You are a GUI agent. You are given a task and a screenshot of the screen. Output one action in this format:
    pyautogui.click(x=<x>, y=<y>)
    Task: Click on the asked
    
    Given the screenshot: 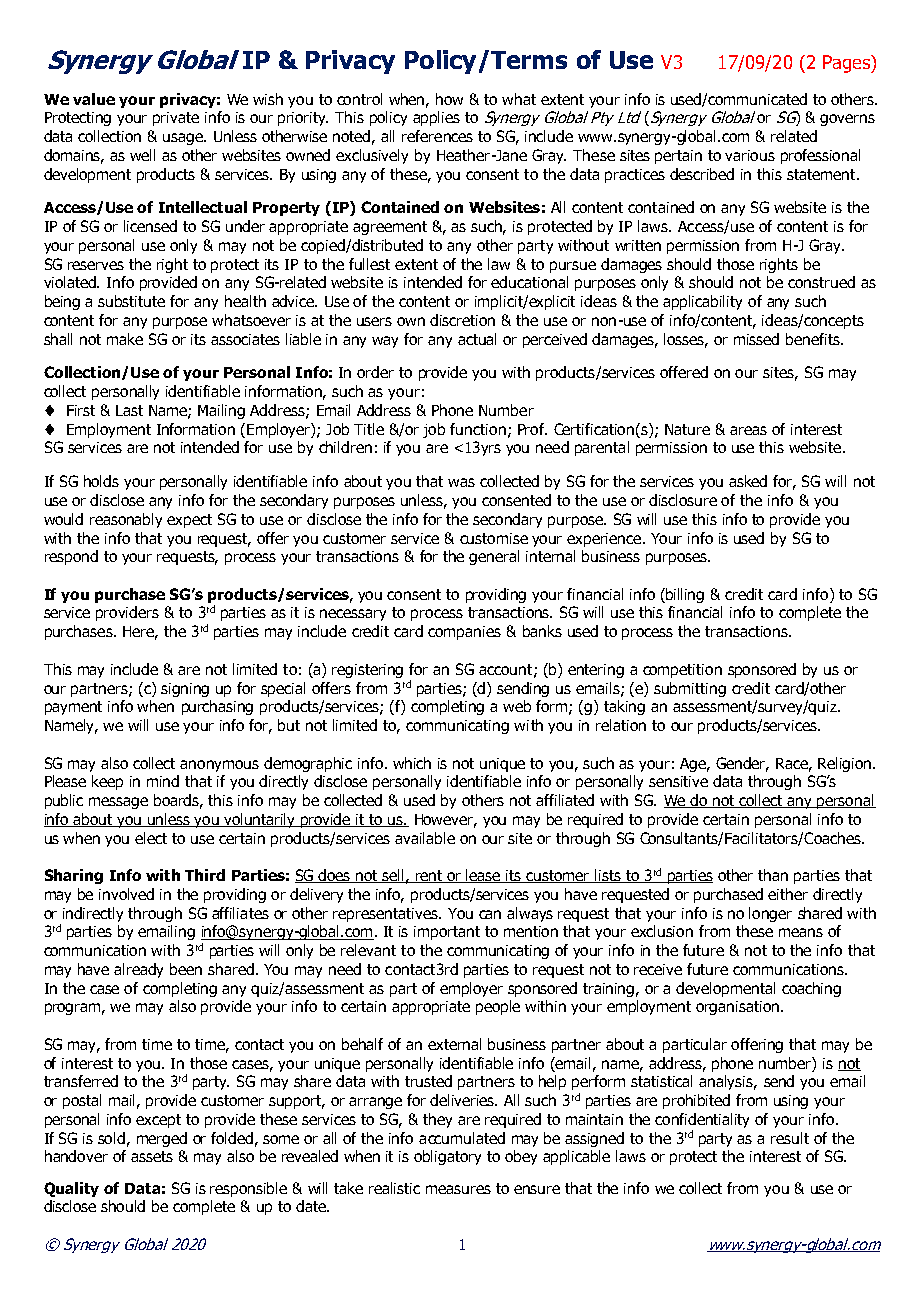 What is the action you would take?
    pyautogui.click(x=748, y=481)
